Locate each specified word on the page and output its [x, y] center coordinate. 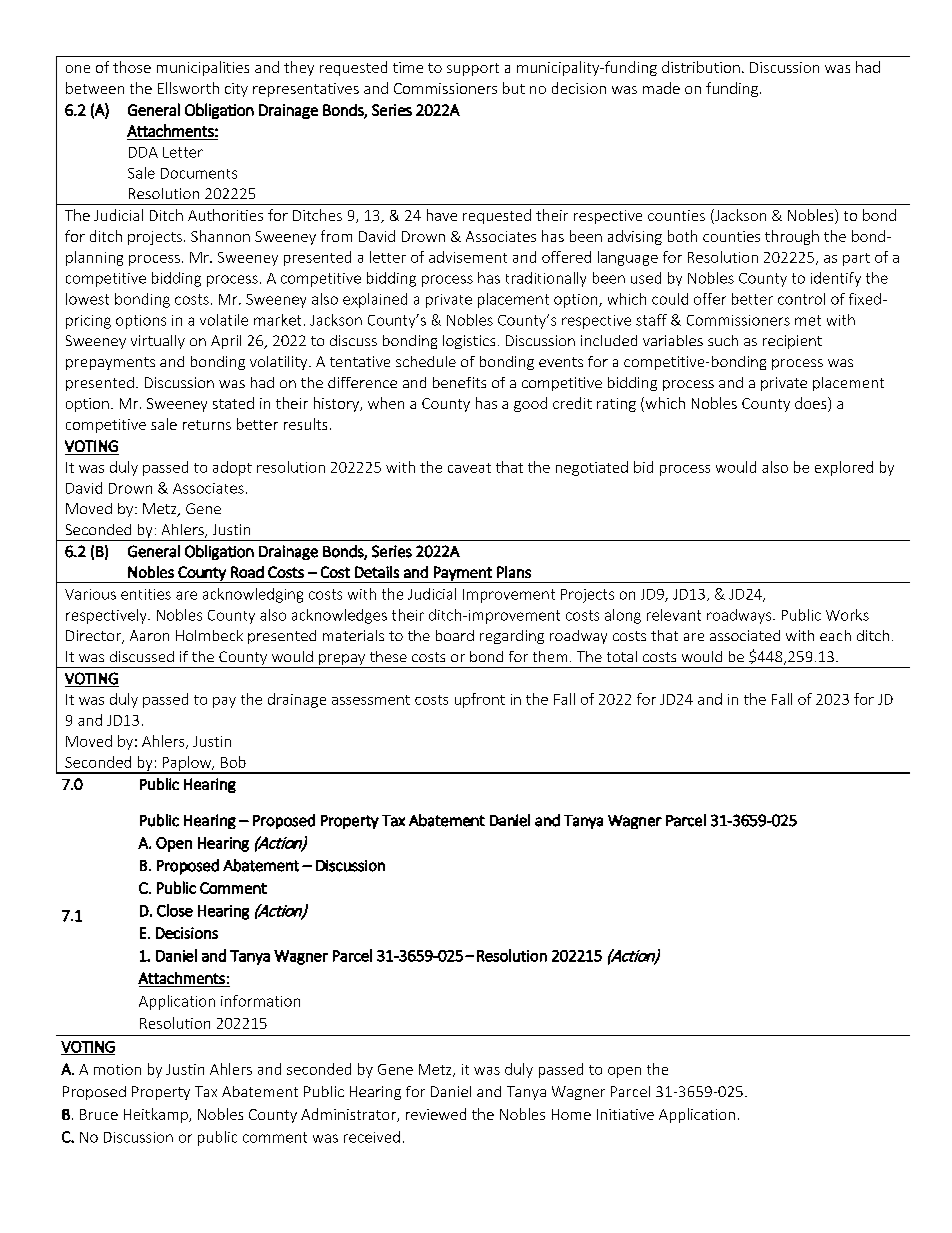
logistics [469, 342]
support [473, 69]
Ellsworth [188, 88]
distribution [701, 67]
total [622, 656]
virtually [158, 342]
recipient [792, 342]
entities [146, 594]
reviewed [436, 1114]
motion [117, 1069]
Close [175, 910]
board [455, 635]
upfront [480, 700]
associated [745, 635]
